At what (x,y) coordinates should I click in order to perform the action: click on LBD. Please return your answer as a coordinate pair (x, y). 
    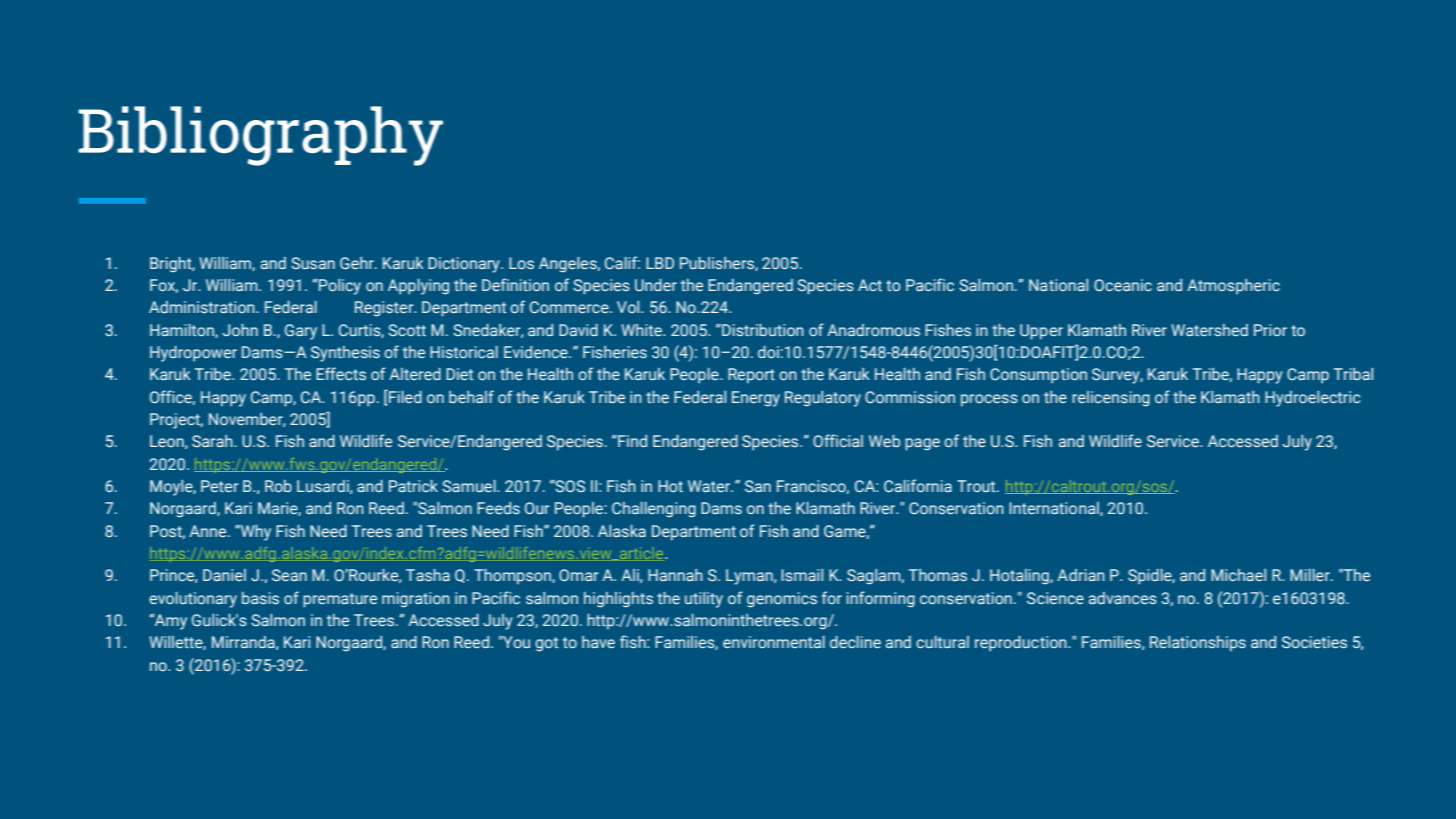
    Looking at the image, I should click on (660, 263).
